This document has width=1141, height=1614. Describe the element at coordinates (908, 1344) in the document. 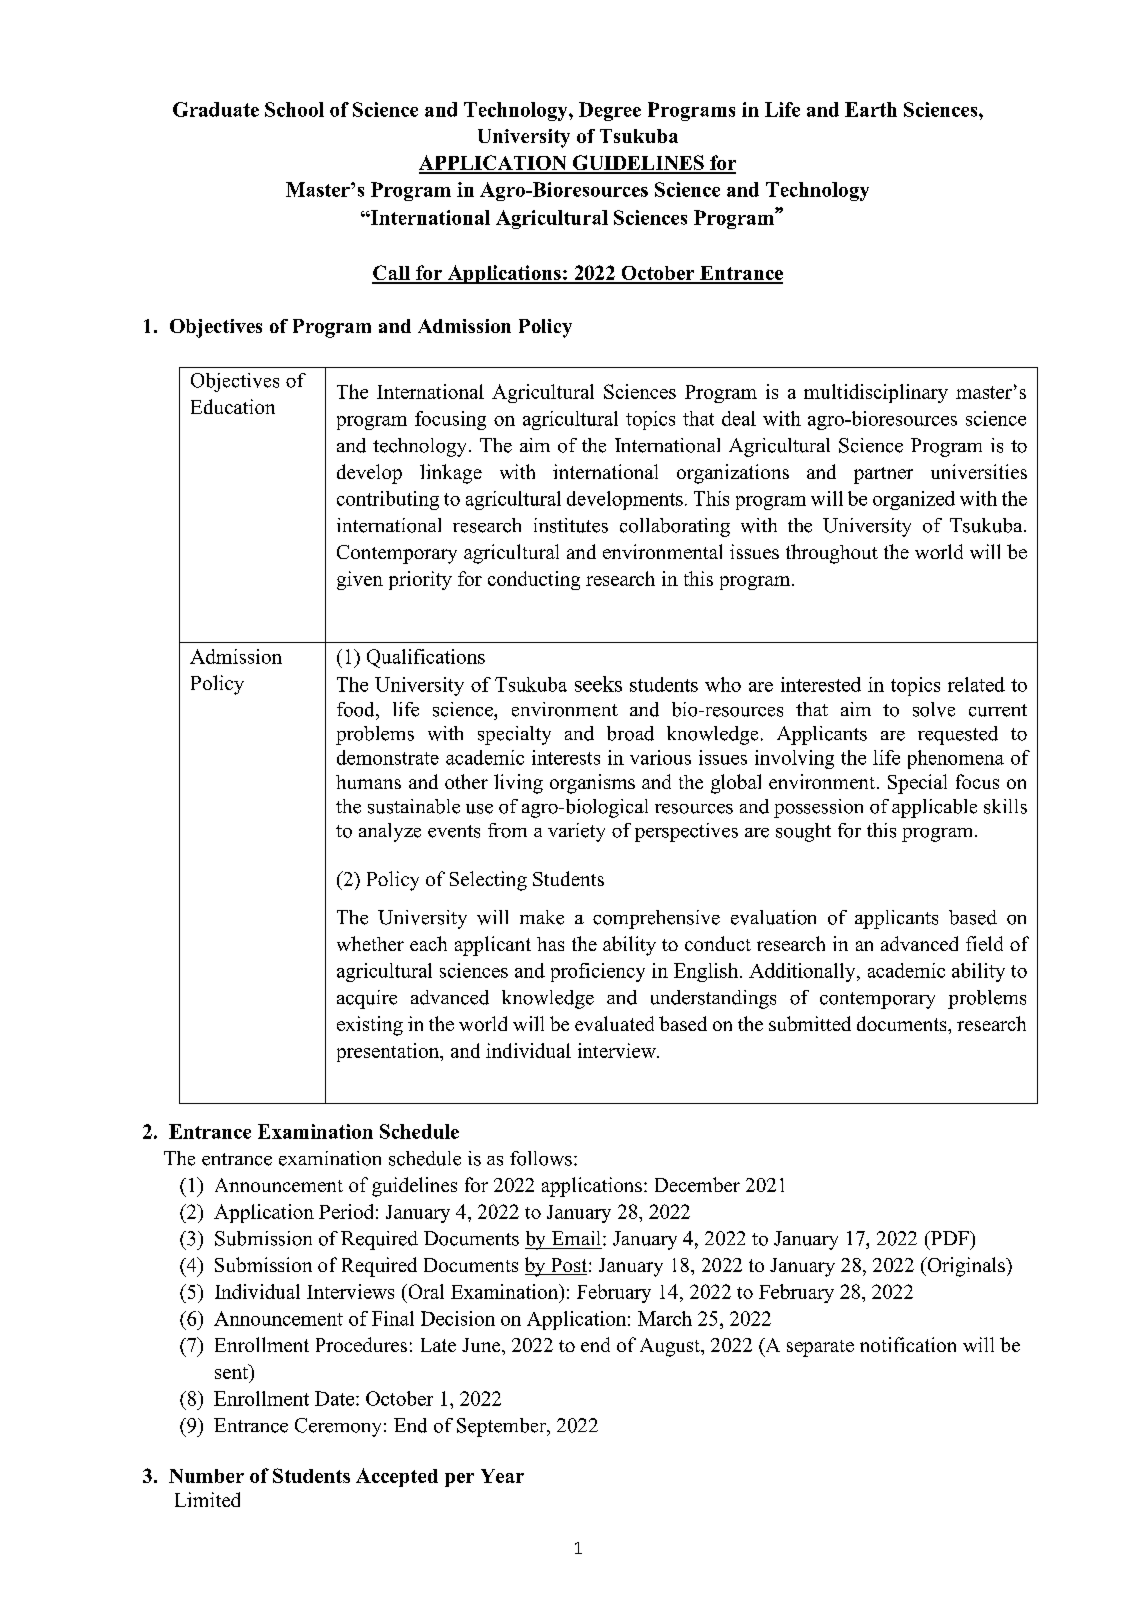

I see `notification` at that location.
